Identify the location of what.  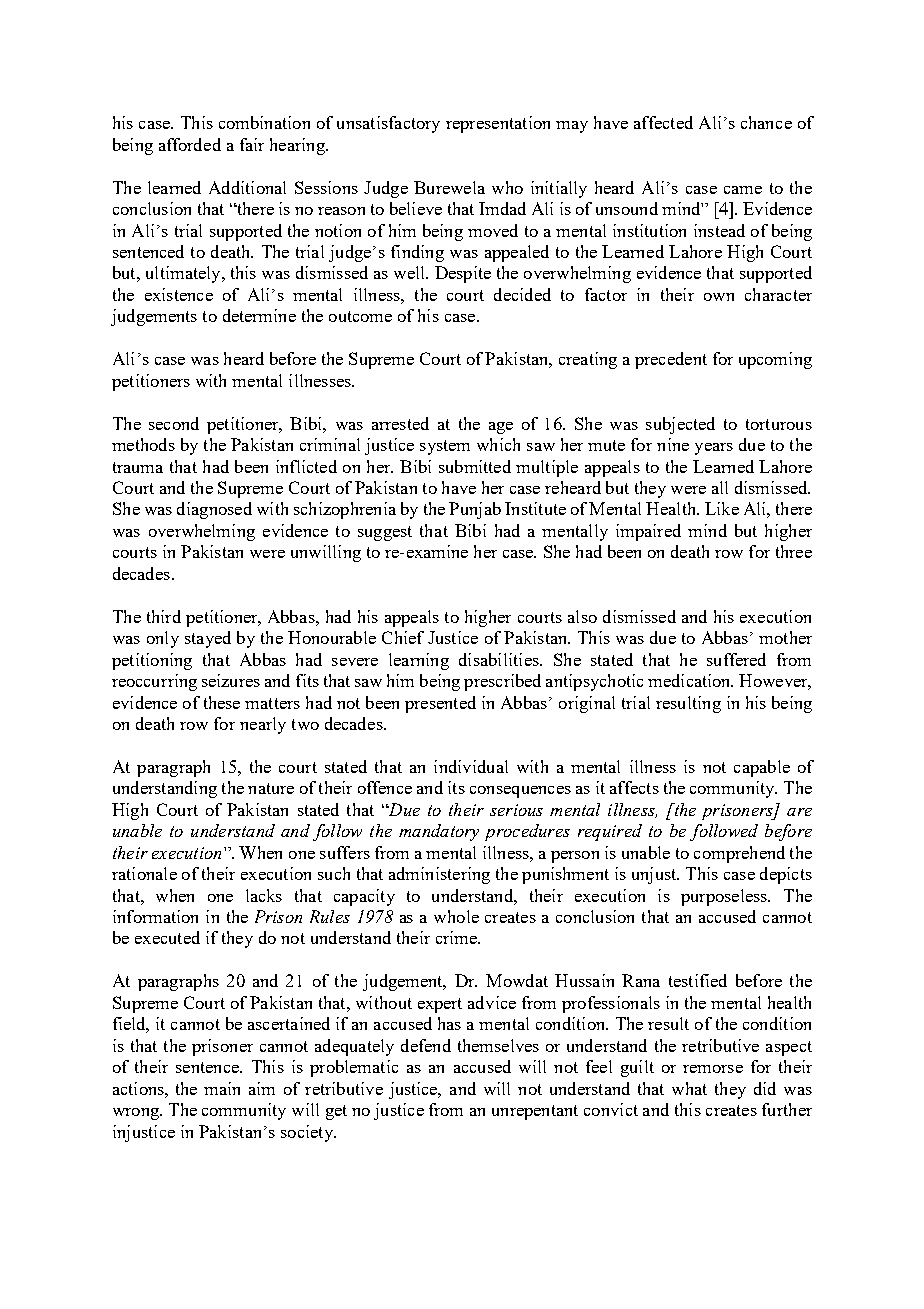
(689, 1088).
